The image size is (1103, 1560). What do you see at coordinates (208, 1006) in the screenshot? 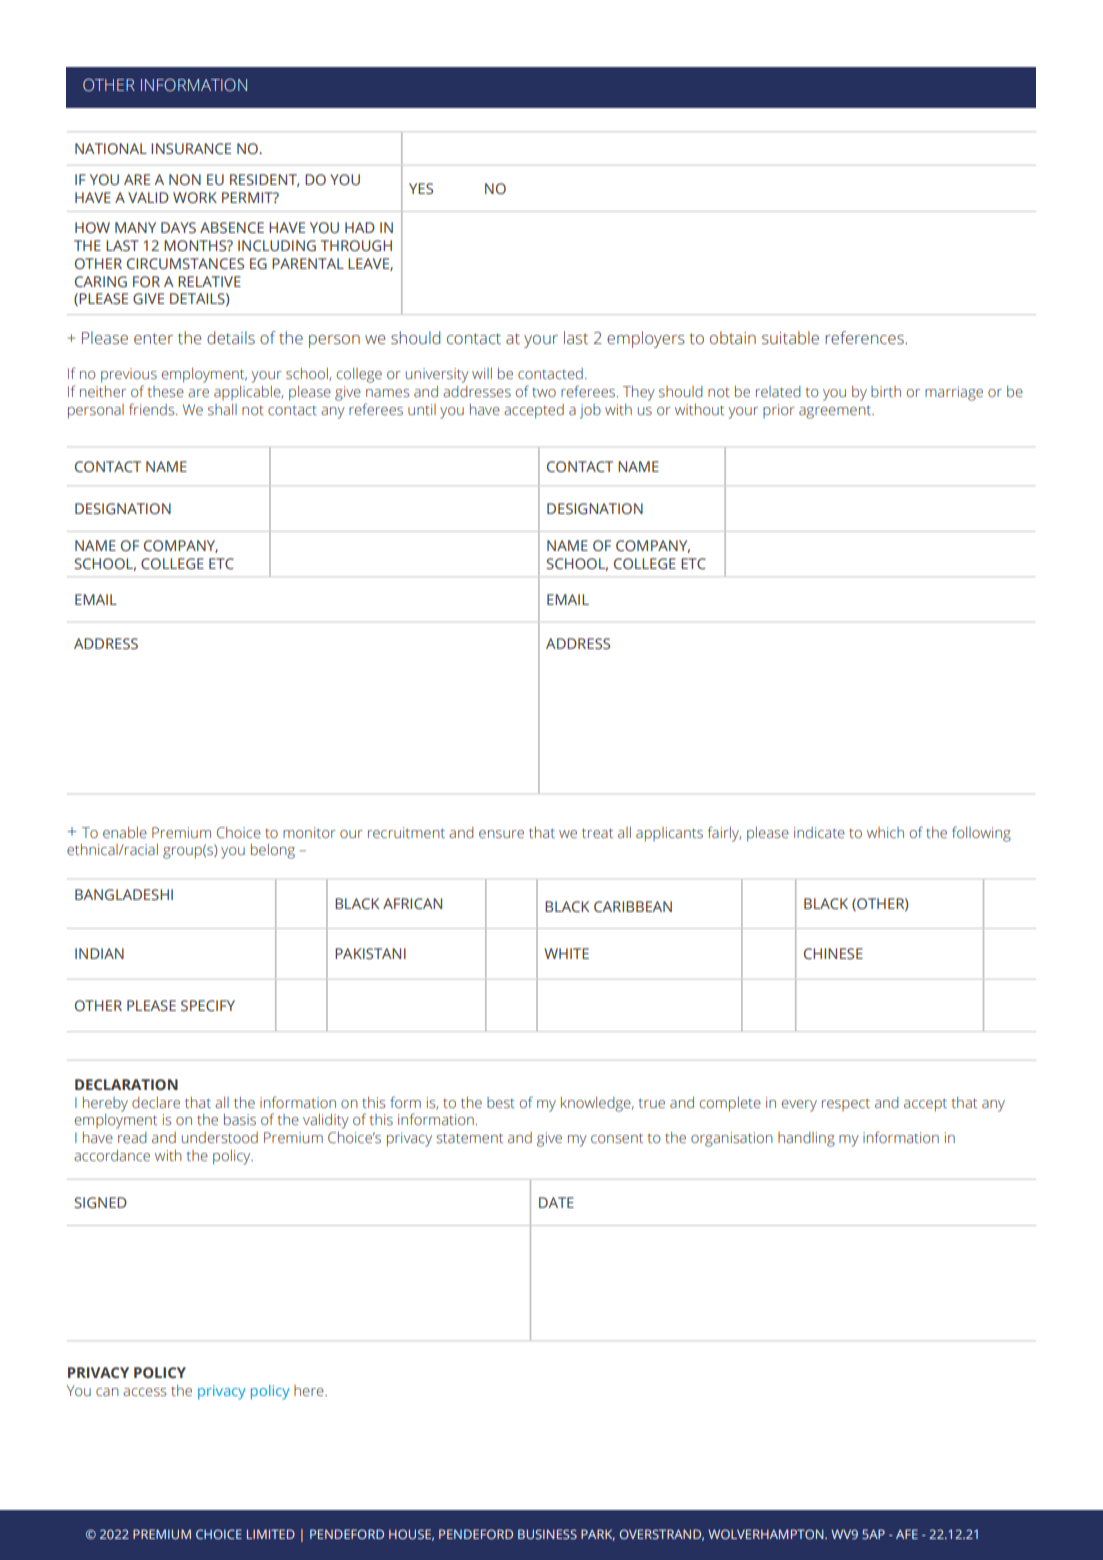
I see `SPECIFY` at bounding box center [208, 1006].
